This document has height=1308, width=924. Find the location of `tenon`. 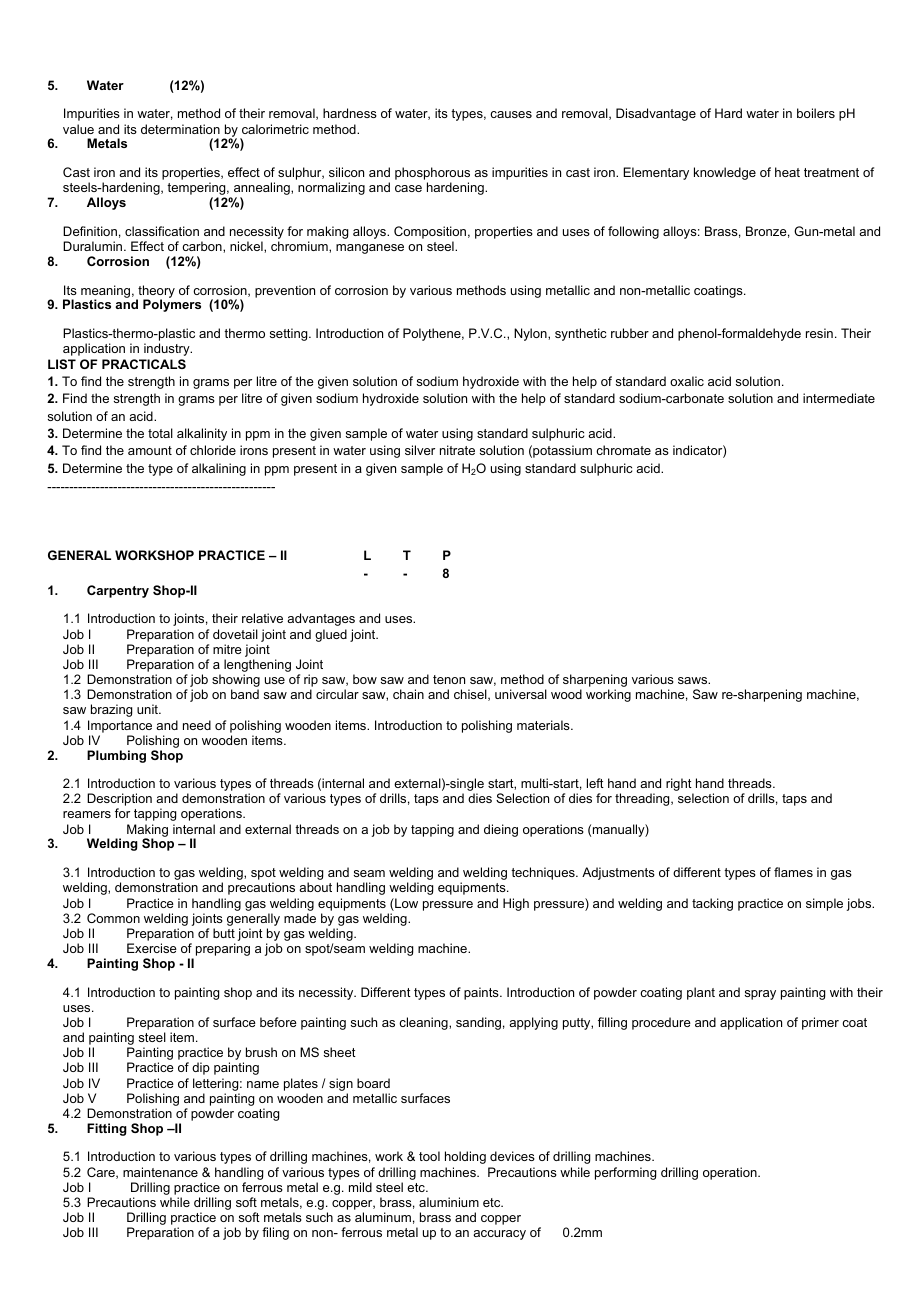

tenon is located at coordinates (449, 679).
